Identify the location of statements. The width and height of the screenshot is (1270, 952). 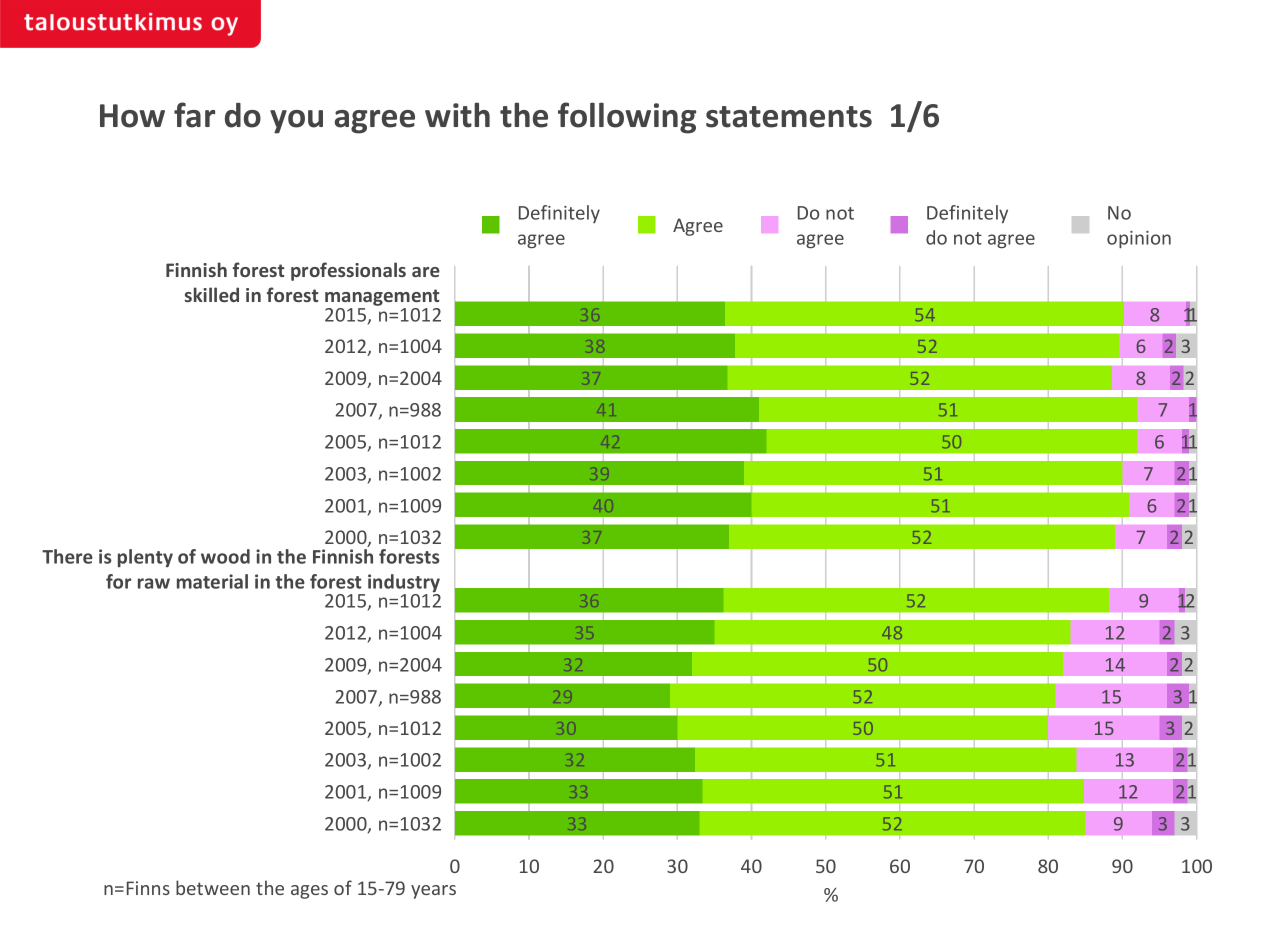
(789, 117).
